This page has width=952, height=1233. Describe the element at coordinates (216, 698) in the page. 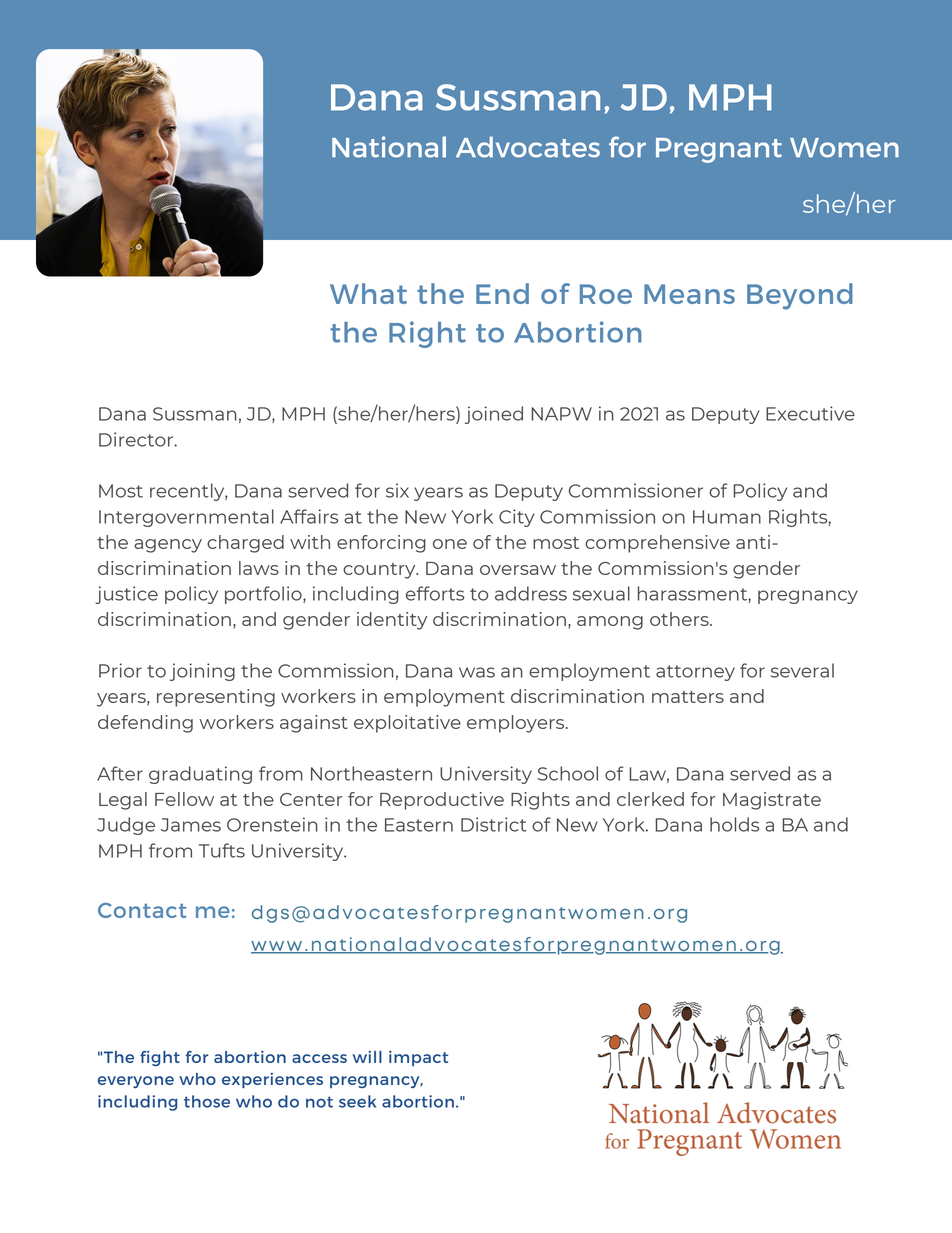

I see `representing` at that location.
